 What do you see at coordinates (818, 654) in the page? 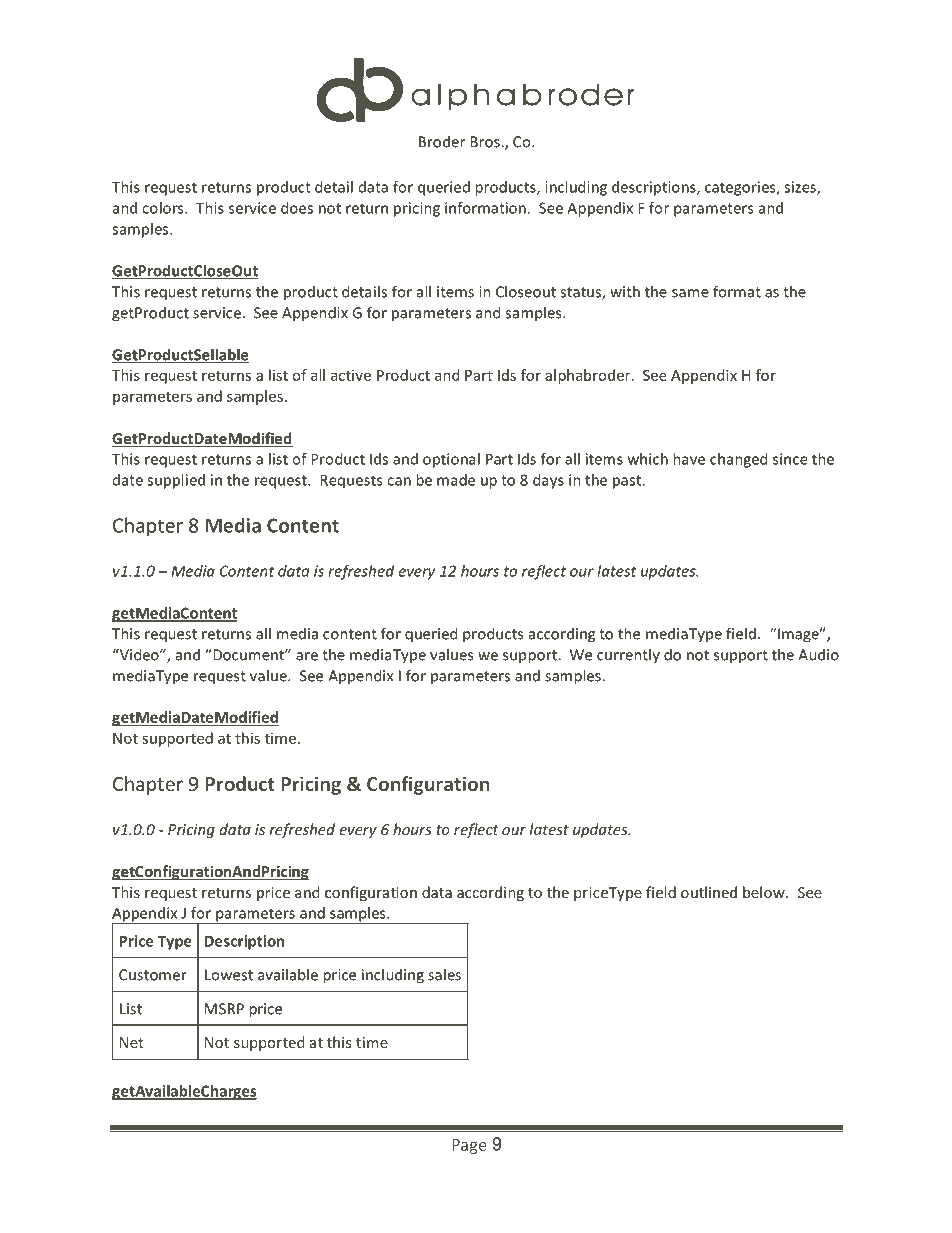
I see `Audio` at bounding box center [818, 654].
